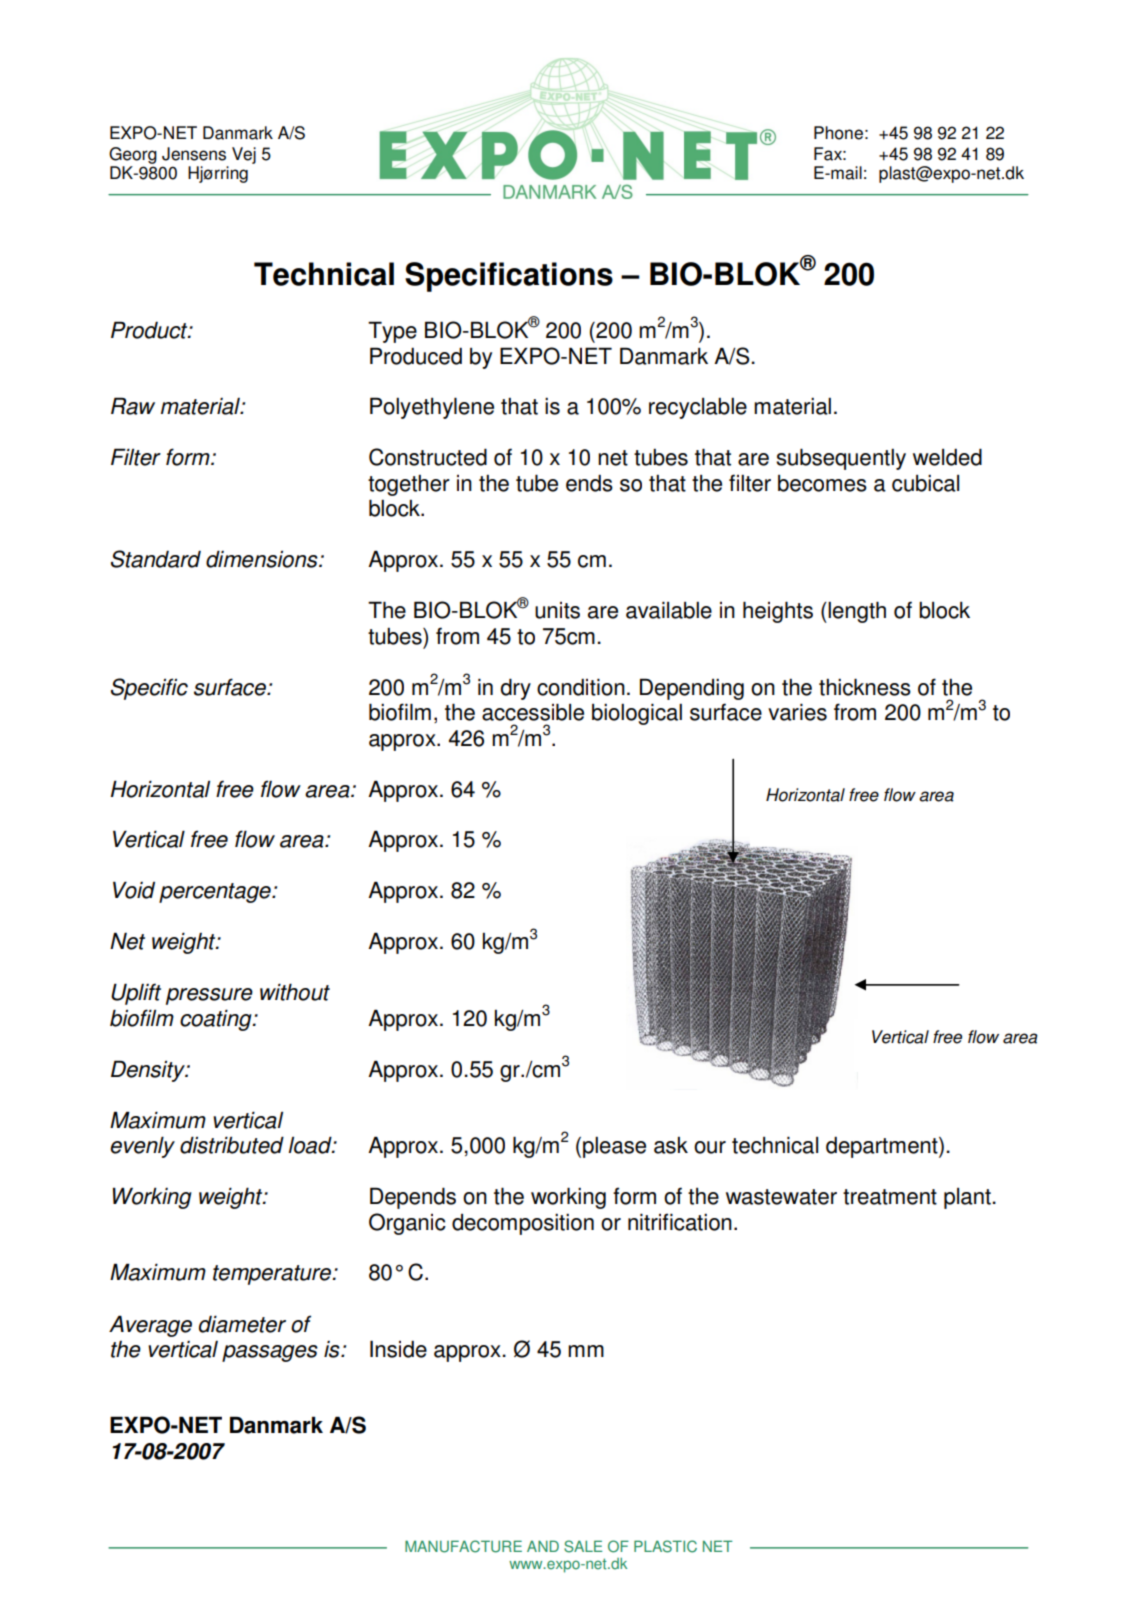  What do you see at coordinates (232, 1145) in the screenshot?
I see `distributed` at bounding box center [232, 1145].
